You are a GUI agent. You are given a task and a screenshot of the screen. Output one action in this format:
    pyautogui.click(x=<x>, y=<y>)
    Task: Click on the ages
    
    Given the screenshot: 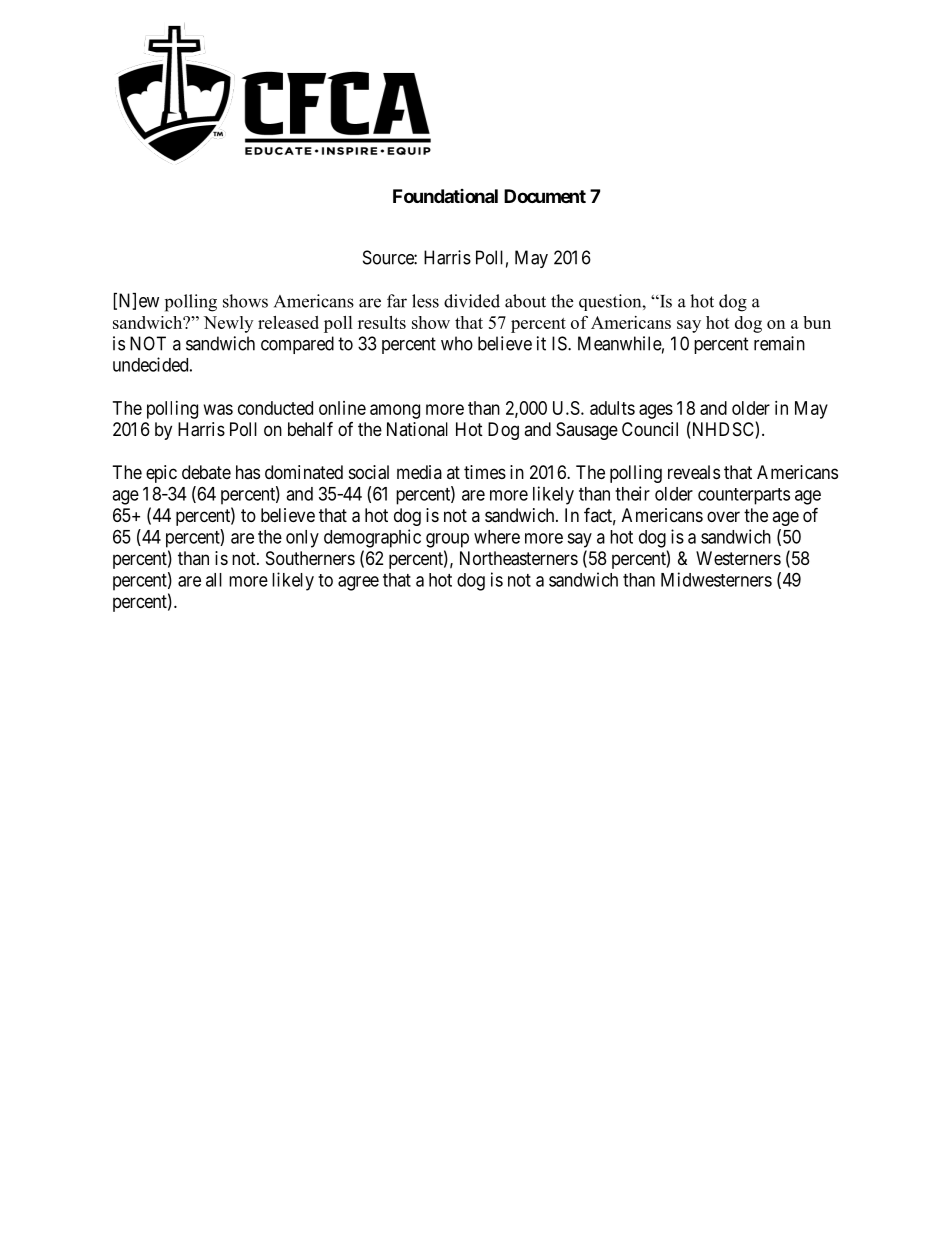 What is the action you would take?
    pyautogui.click(x=656, y=411)
